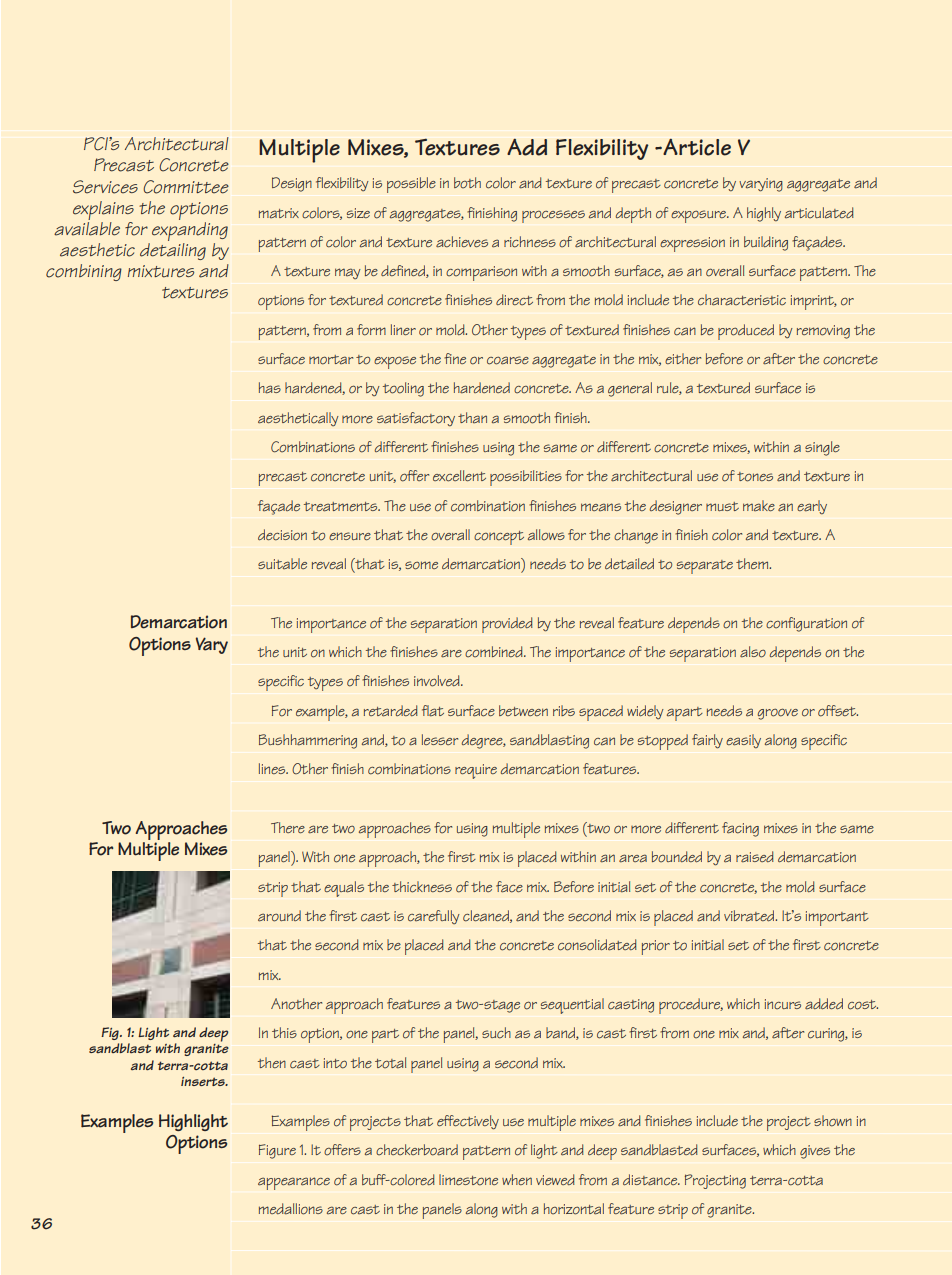  What do you see at coordinates (438, 681) in the document?
I see `involved` at bounding box center [438, 681].
